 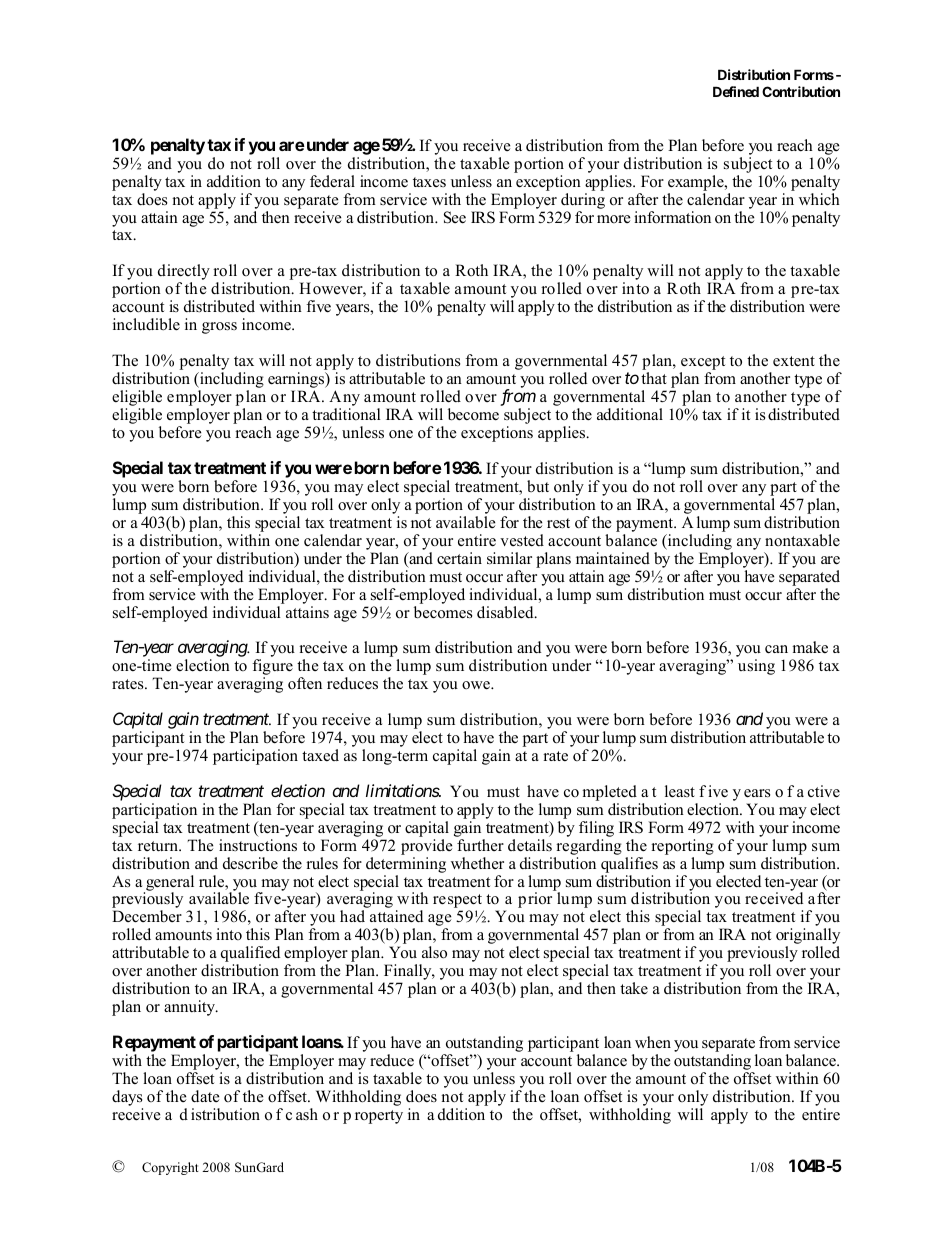 I want to click on date, so click(x=205, y=1096).
